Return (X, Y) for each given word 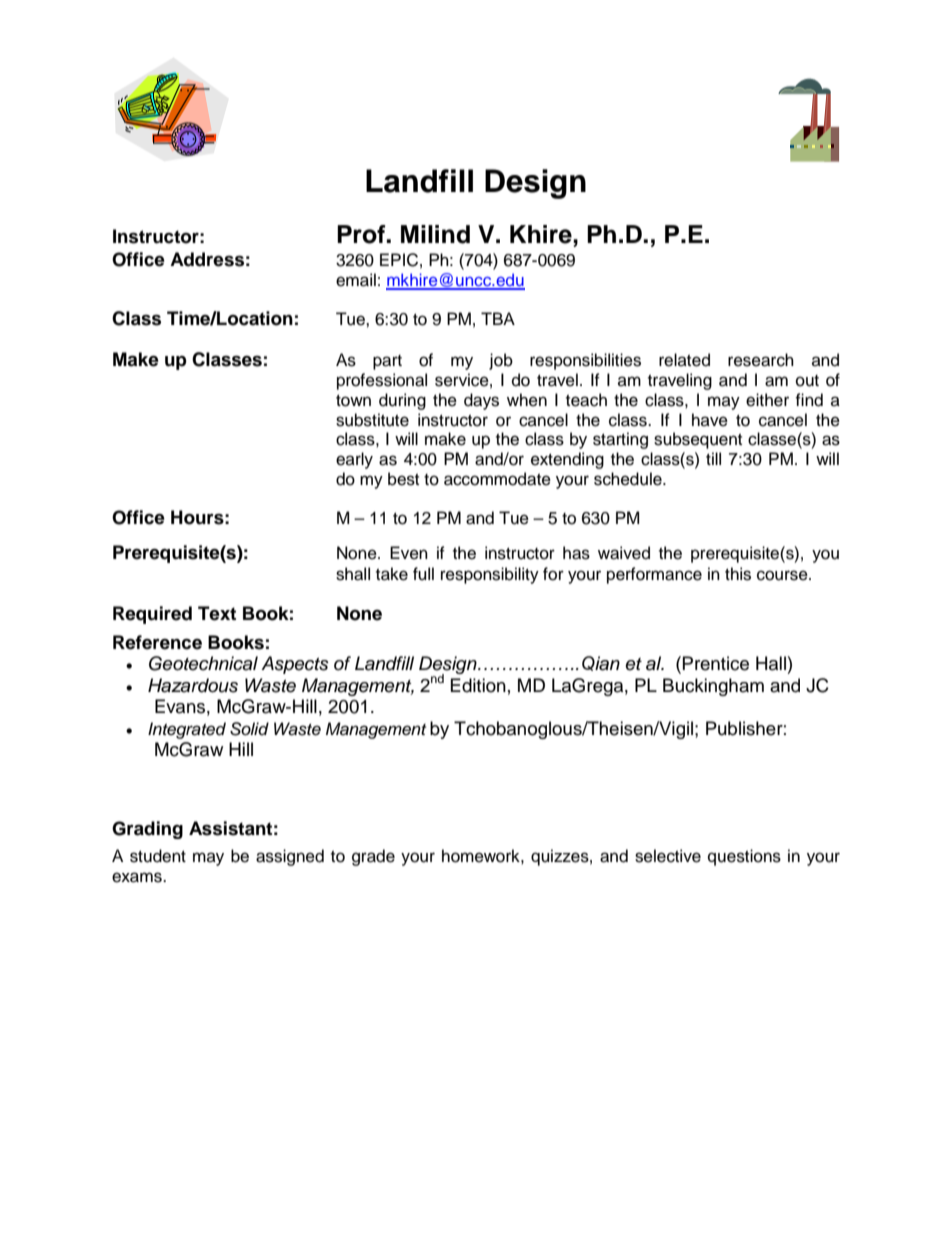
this (738, 574)
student (158, 856)
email (356, 280)
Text (217, 613)
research (761, 360)
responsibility (490, 575)
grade (373, 857)
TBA (498, 318)
